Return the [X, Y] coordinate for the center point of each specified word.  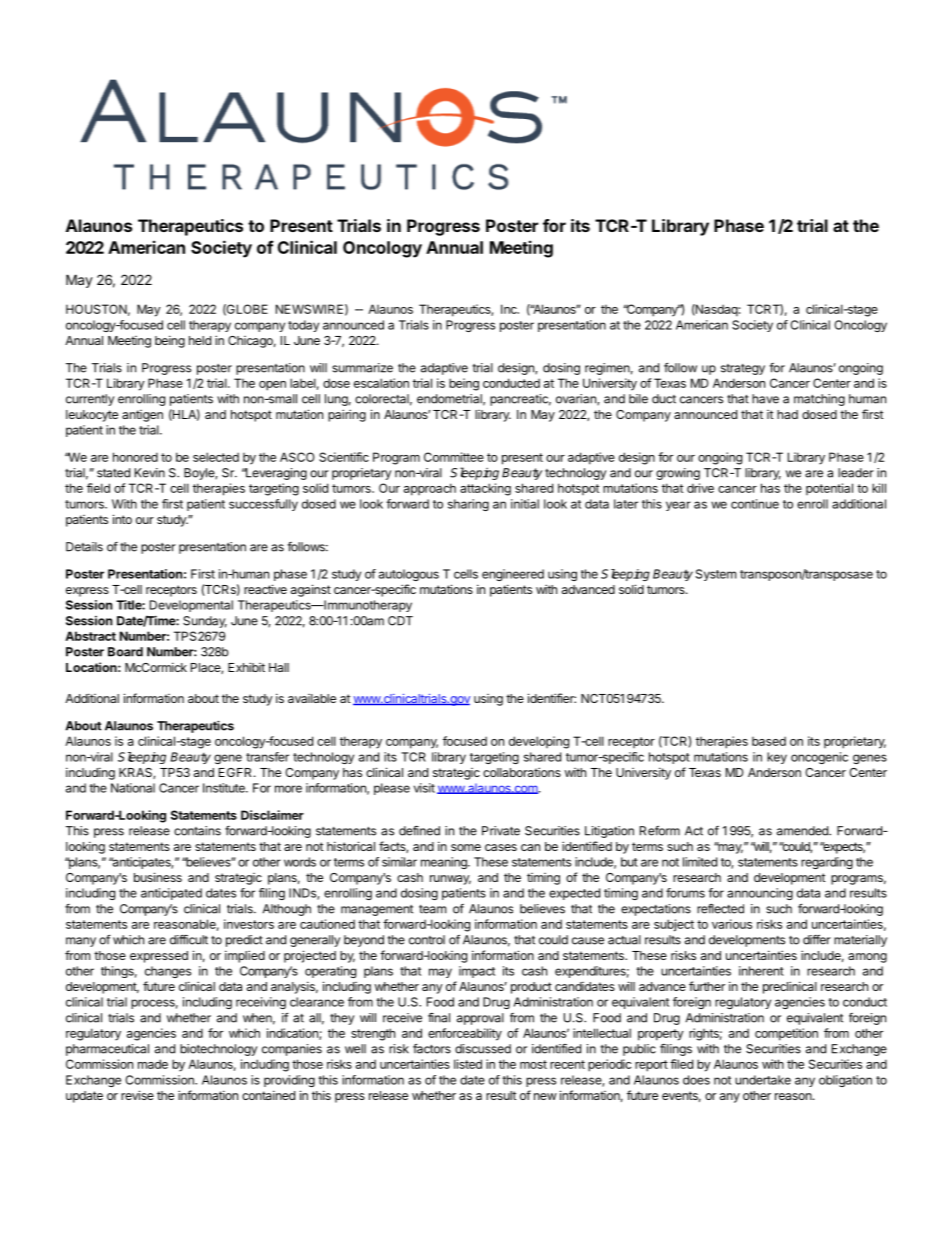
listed [468, 1064]
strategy [743, 369]
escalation [381, 383]
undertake [763, 1080]
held [200, 340]
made [153, 1064]
